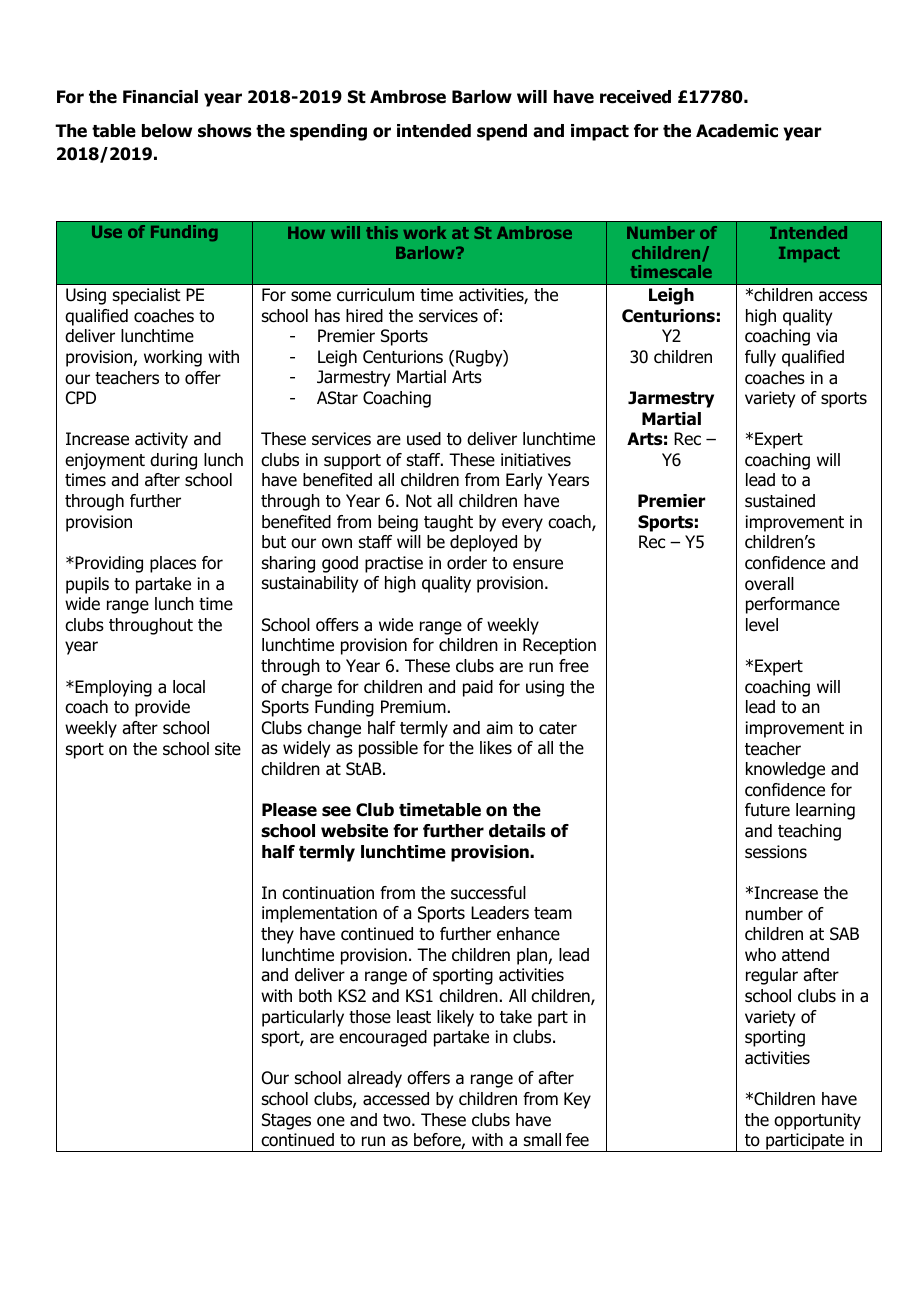 The width and height of the page is (924, 1307). What do you see at coordinates (737, 131) in the page?
I see `Academic` at bounding box center [737, 131].
